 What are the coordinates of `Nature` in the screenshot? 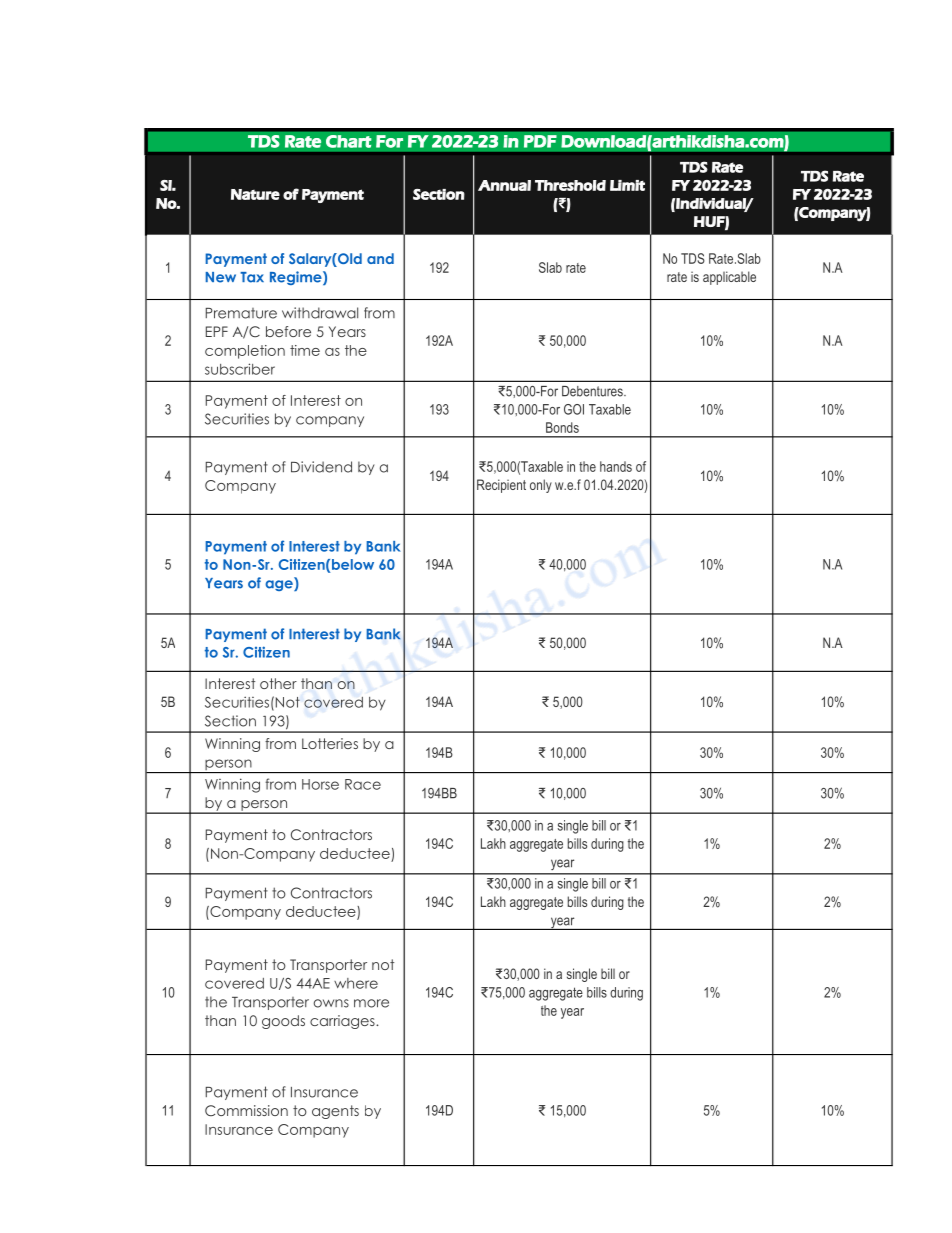 It's located at (255, 194).
